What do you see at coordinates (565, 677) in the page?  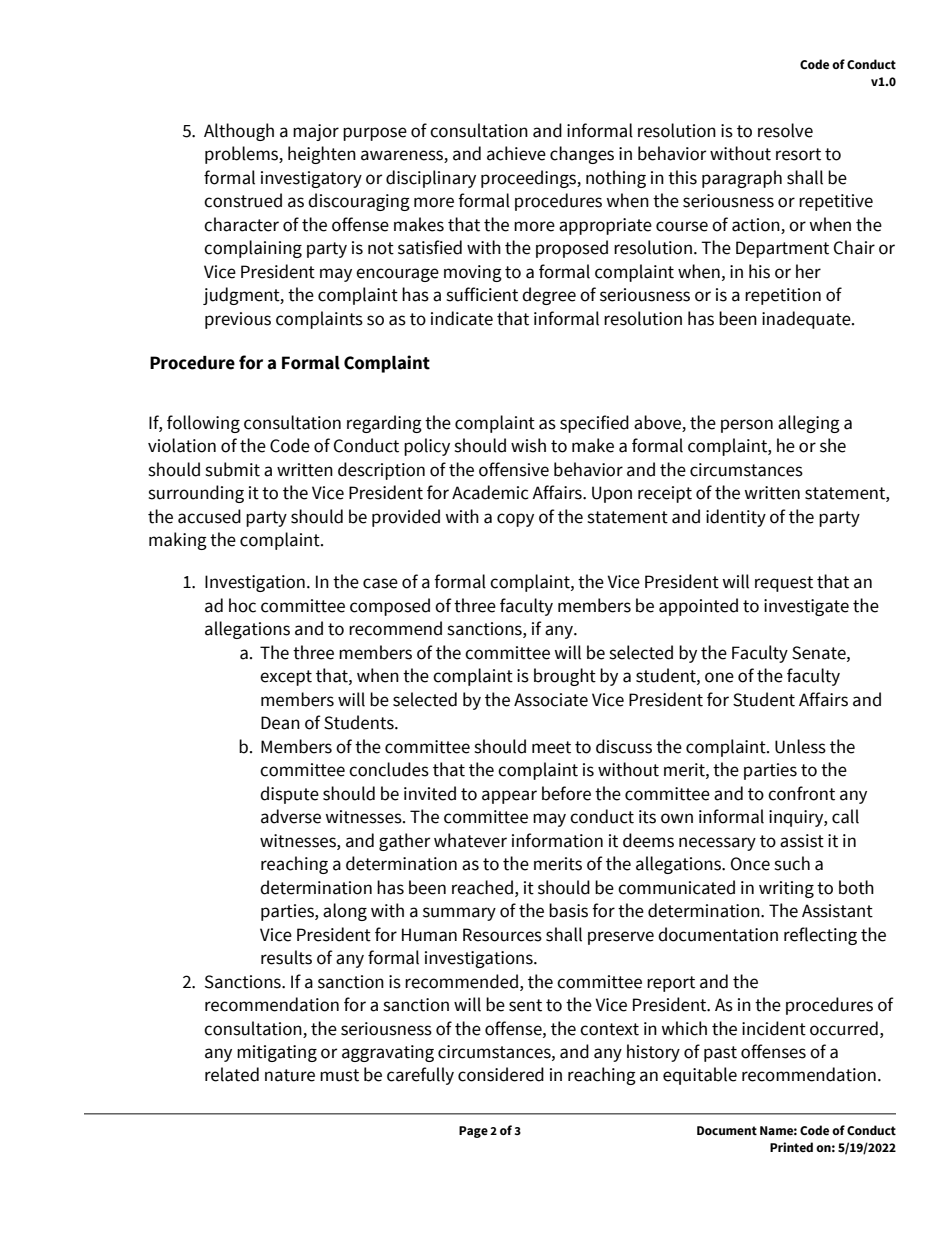 I see `brought` at bounding box center [565, 677].
